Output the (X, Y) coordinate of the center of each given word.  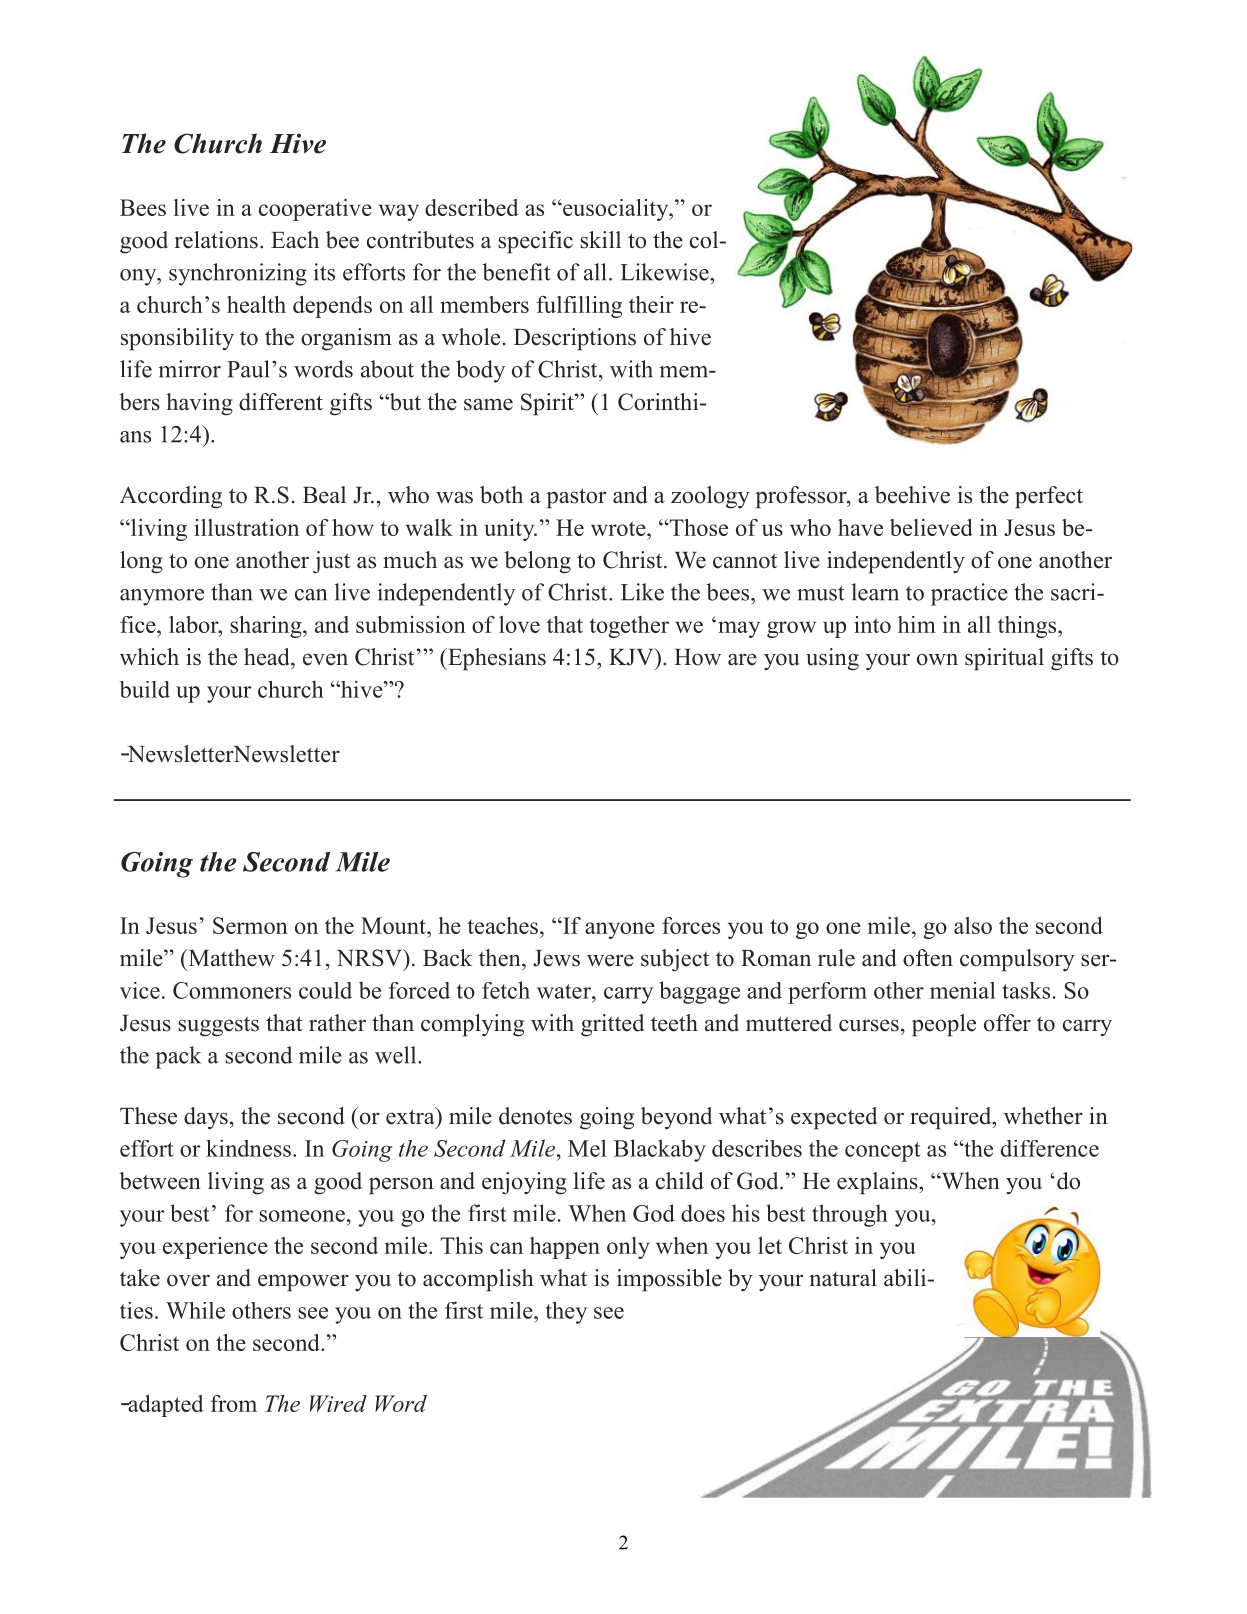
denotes (535, 1116)
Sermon (250, 925)
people (944, 1025)
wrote (619, 528)
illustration (246, 527)
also (973, 925)
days (206, 1118)
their (651, 304)
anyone (620, 930)
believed (931, 527)
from (234, 1403)
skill (600, 240)
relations (216, 240)
